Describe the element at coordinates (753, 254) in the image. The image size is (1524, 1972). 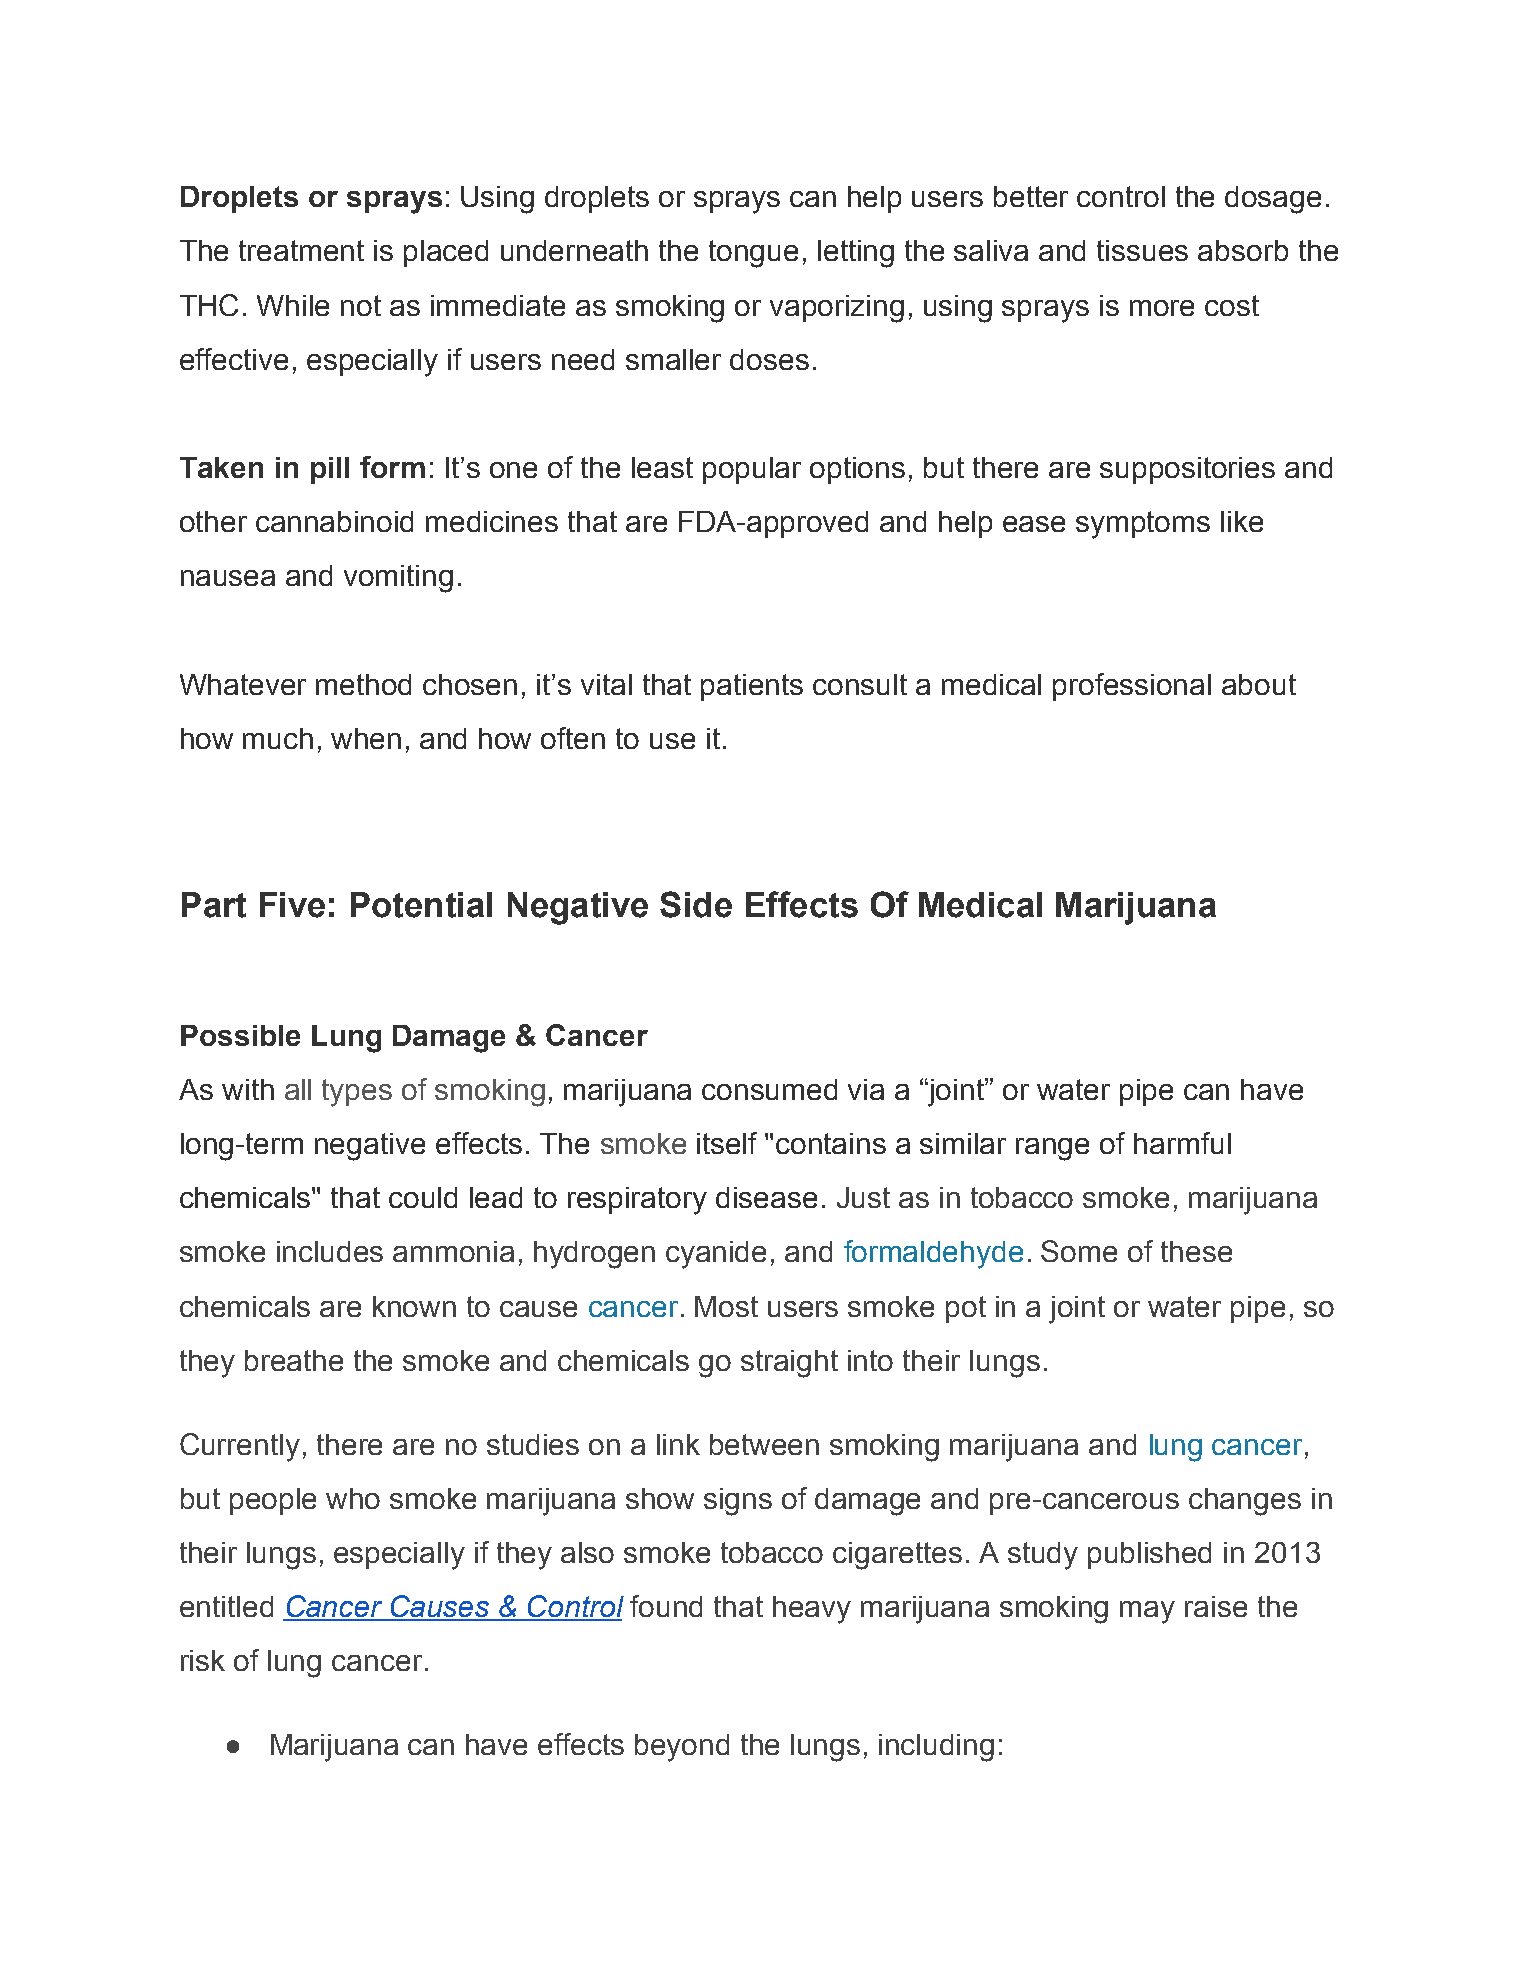
I see `tongue` at that location.
